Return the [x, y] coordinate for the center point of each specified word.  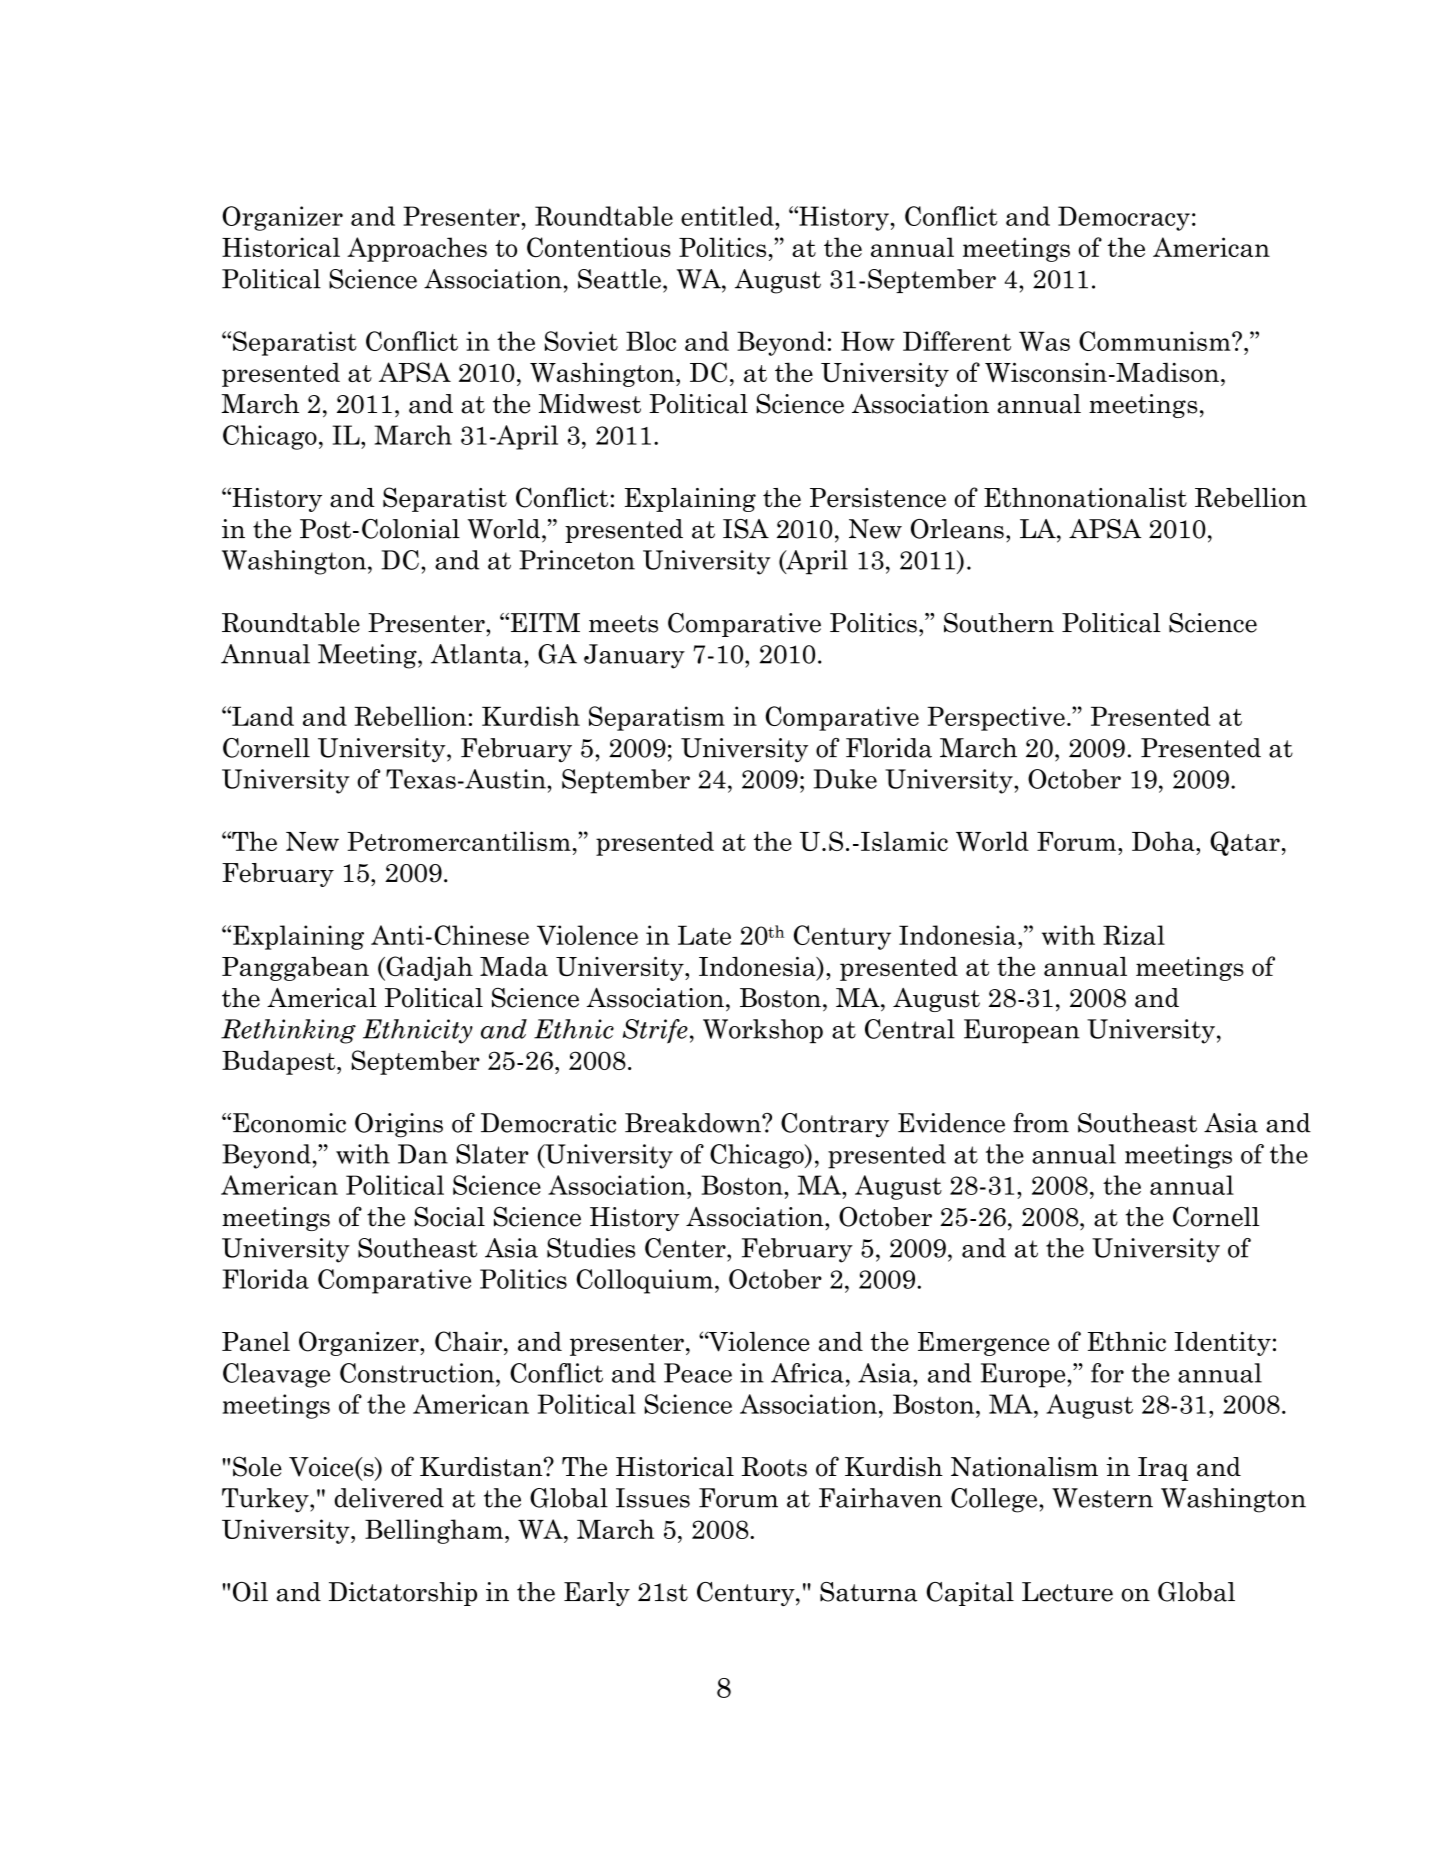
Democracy [1124, 218]
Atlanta [476, 654]
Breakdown [694, 1123]
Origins [399, 1125]
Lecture [1067, 1592]
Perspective [996, 718]
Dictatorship [403, 1594]
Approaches [417, 249]
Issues [653, 1498]
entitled [728, 216]
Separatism [657, 718]
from [1041, 1123]
